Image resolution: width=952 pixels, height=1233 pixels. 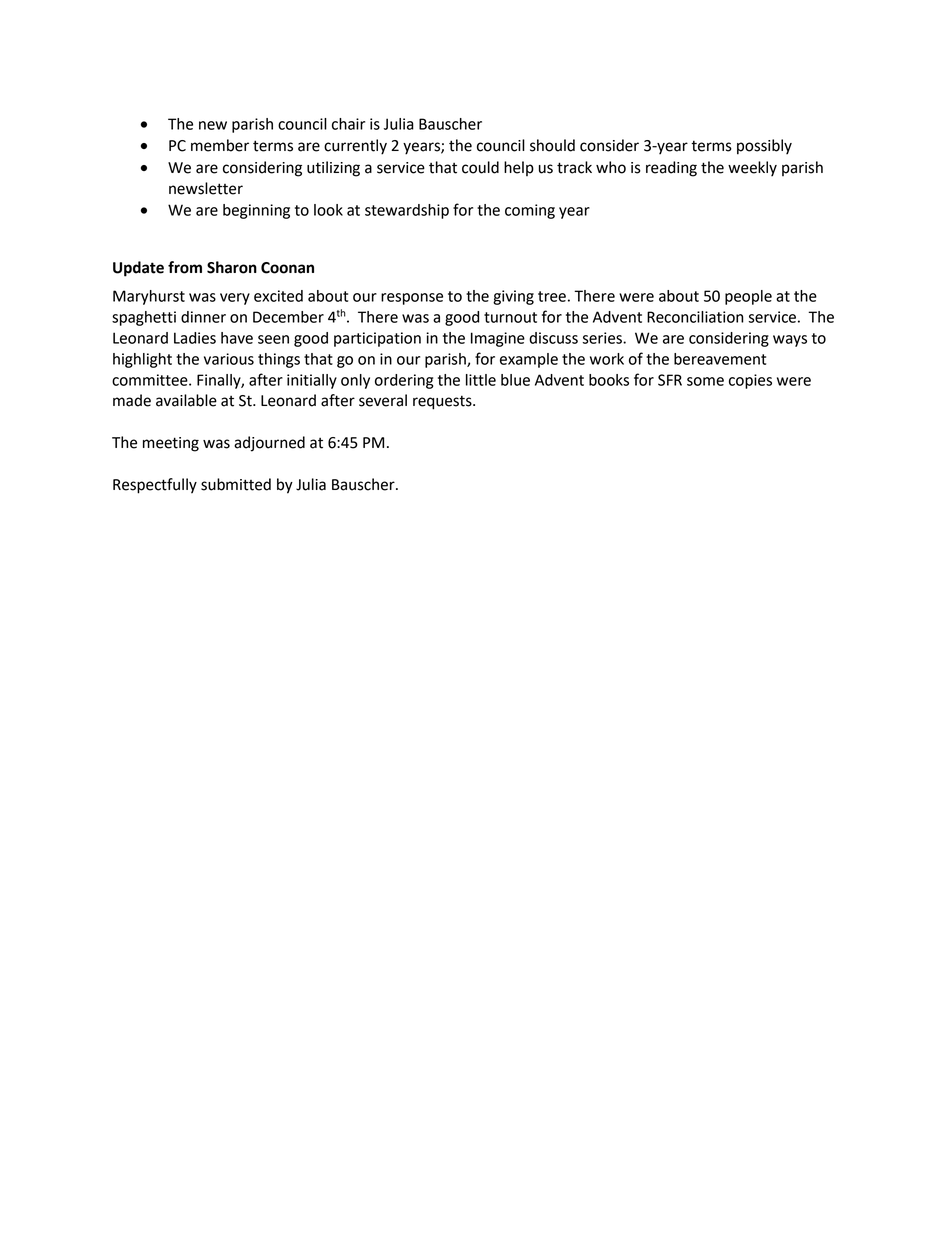 What do you see at coordinates (232, 267) in the screenshot?
I see `Sharon` at bounding box center [232, 267].
